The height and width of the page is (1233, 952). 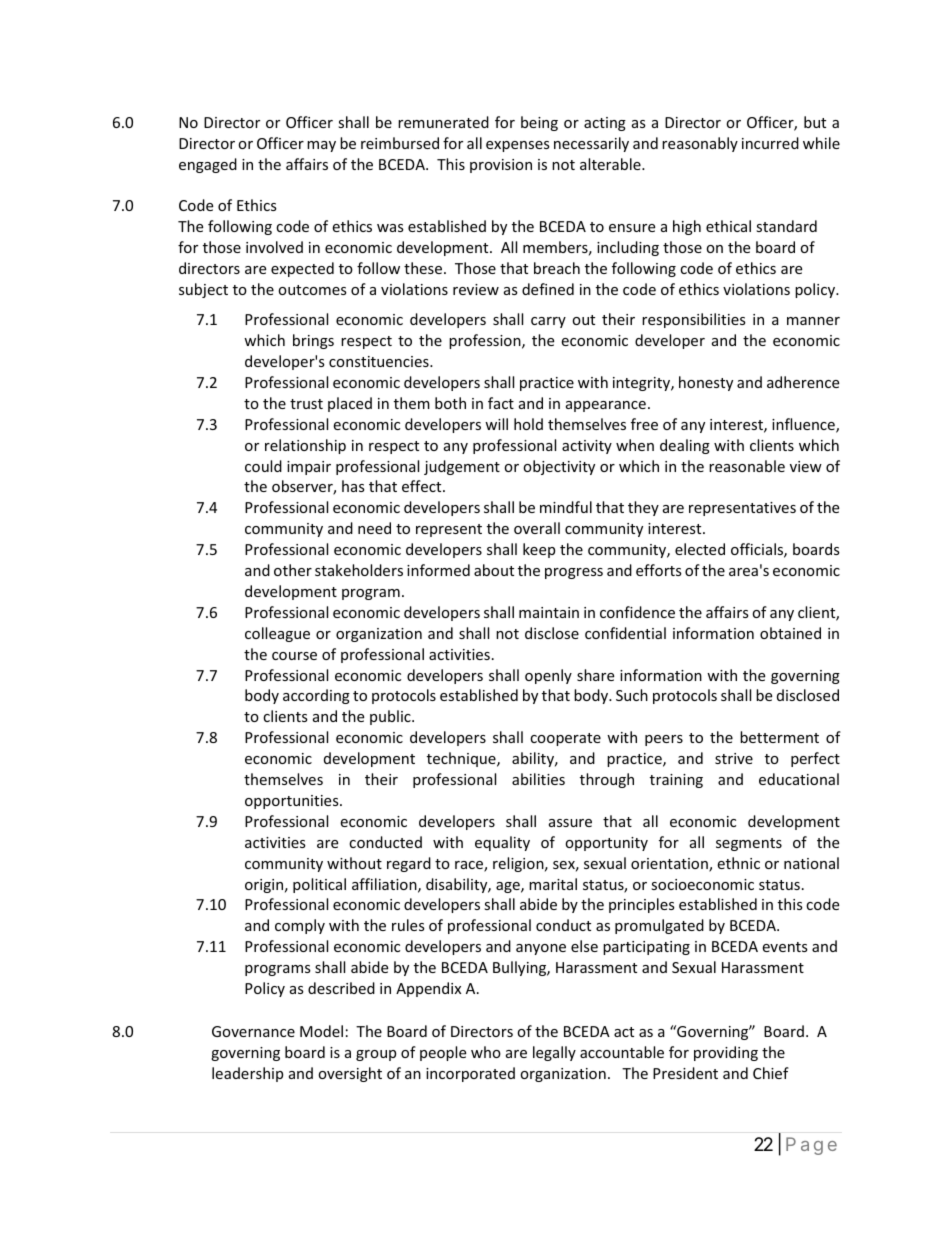 What do you see at coordinates (790, 633) in the page?
I see `obtained` at bounding box center [790, 633].
